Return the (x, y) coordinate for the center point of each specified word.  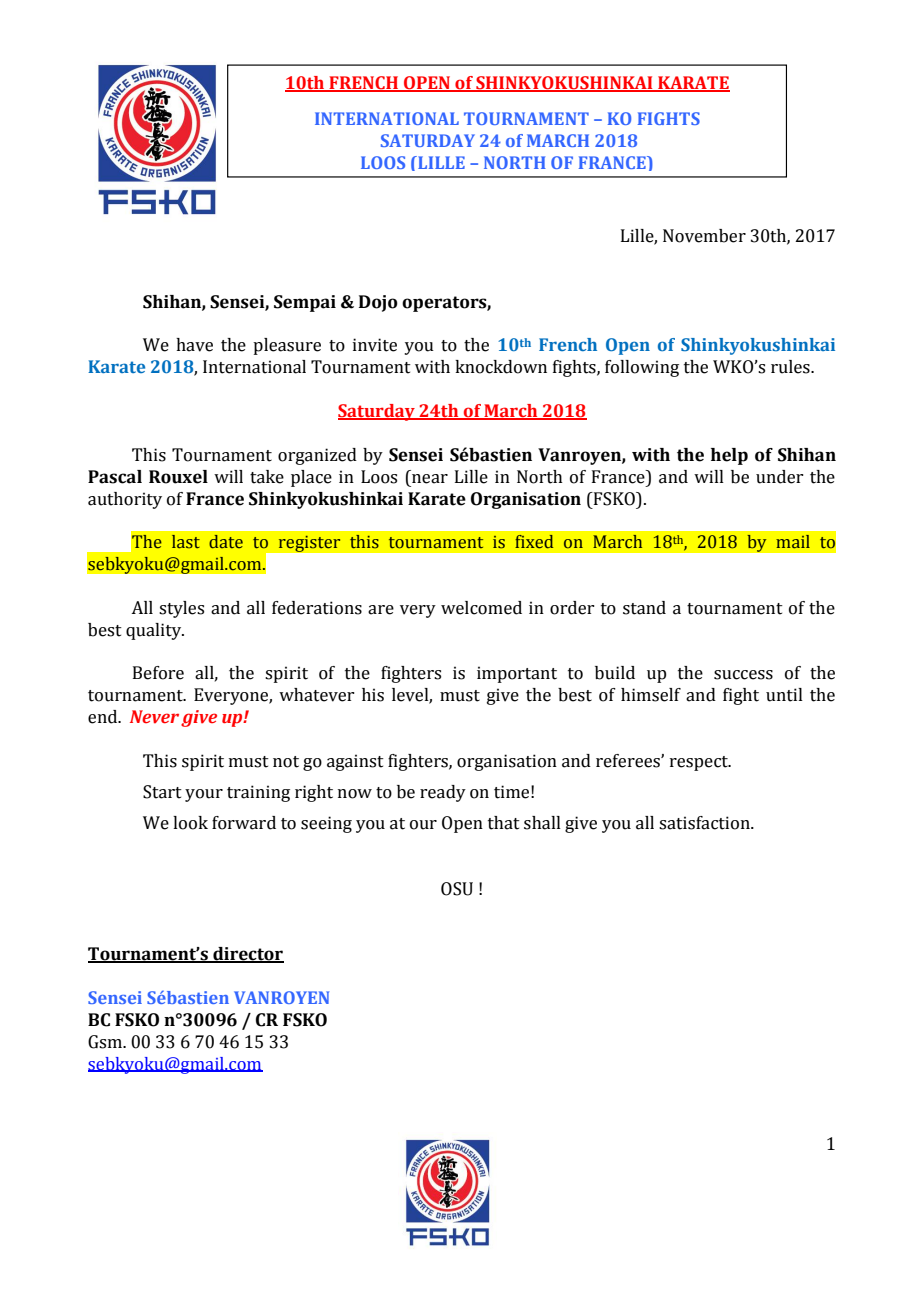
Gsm (106, 1042)
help (729, 456)
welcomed (481, 608)
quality (155, 631)
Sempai (305, 303)
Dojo (378, 303)
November (704, 236)
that (504, 823)
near (430, 479)
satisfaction (705, 823)
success (743, 675)
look (190, 823)
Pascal (115, 477)
